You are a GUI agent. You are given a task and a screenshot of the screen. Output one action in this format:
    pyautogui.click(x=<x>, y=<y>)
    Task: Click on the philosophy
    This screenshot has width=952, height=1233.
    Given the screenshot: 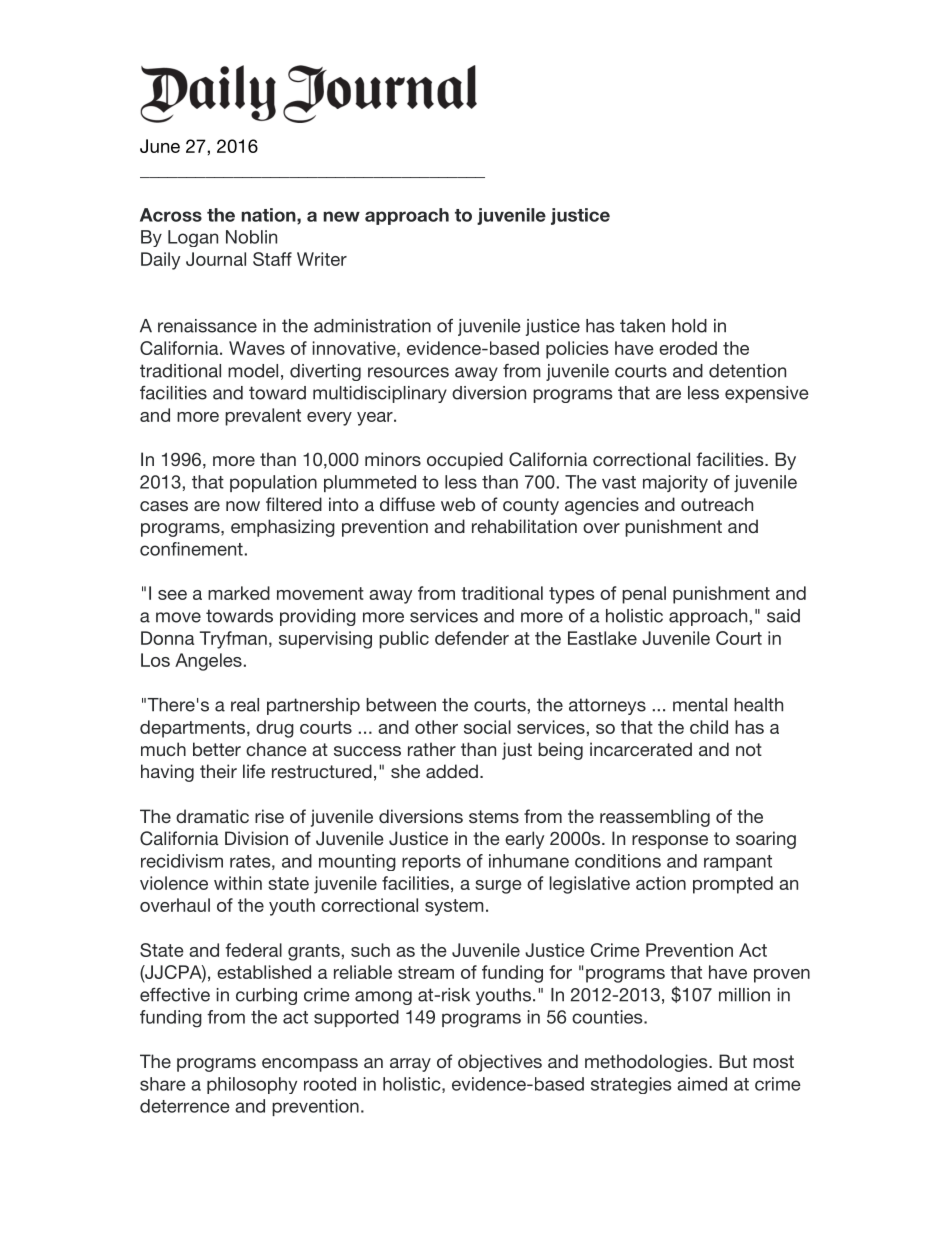 What is the action you would take?
    pyautogui.click(x=252, y=1085)
